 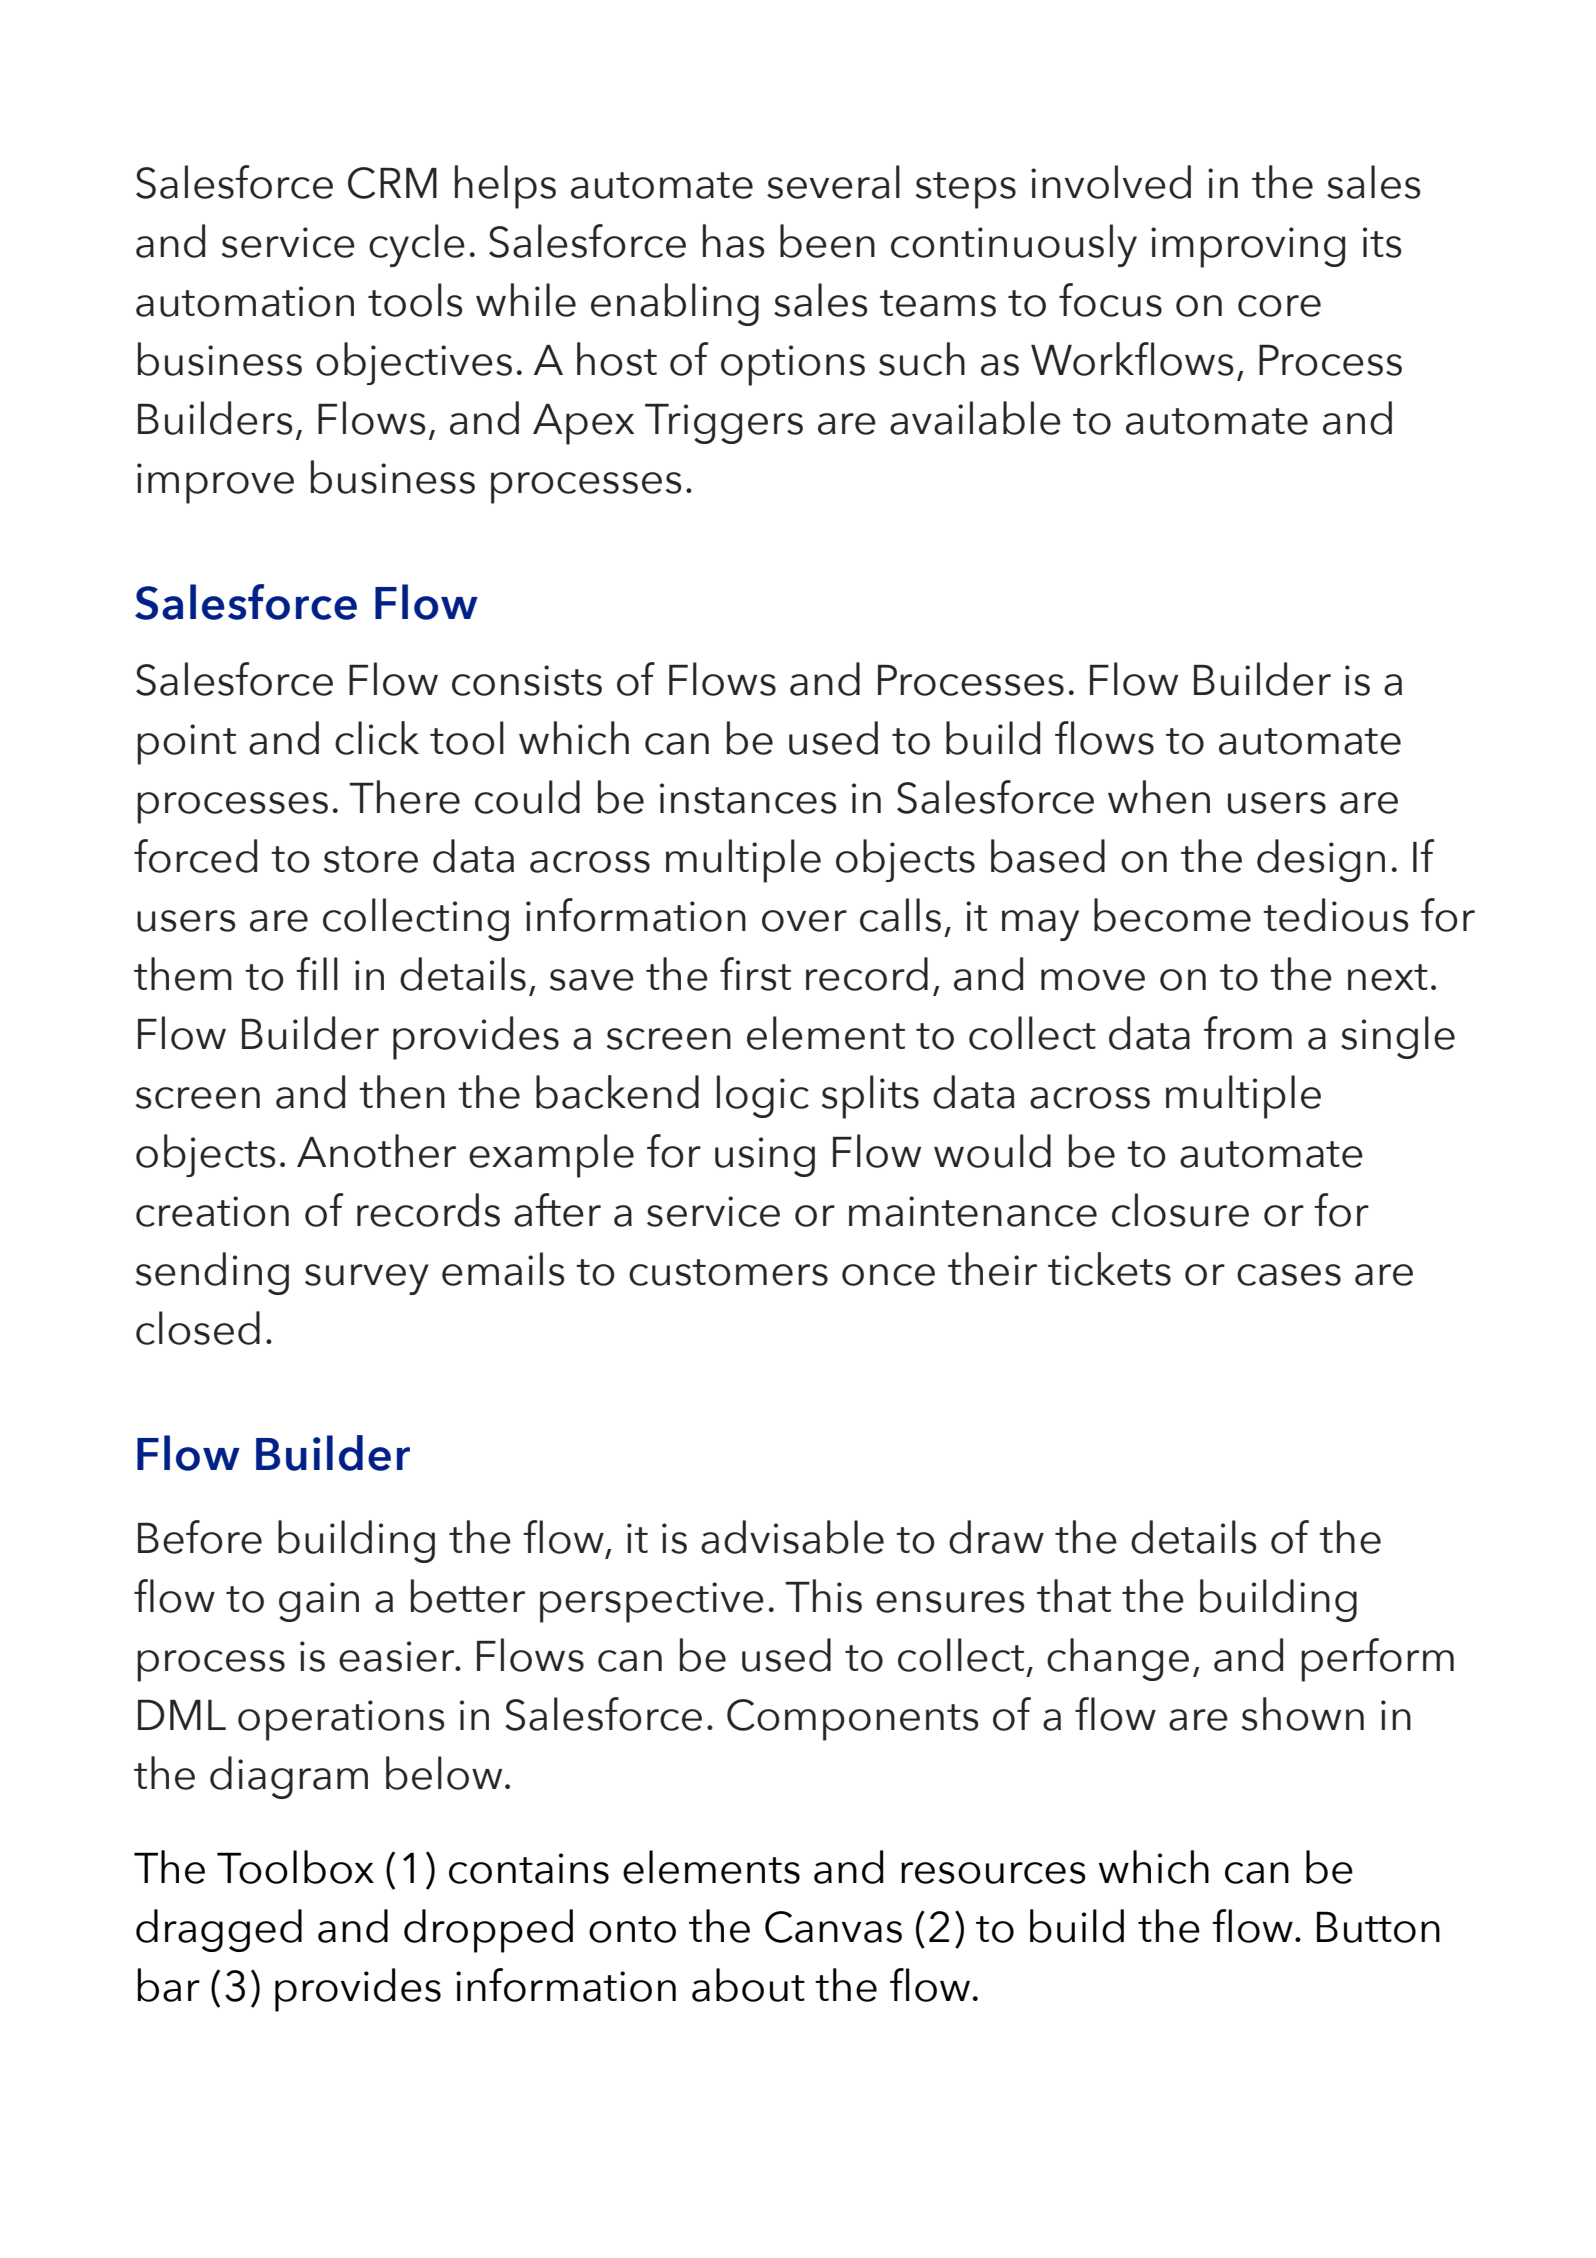 What do you see at coordinates (417, 245) in the screenshot?
I see `cycle` at bounding box center [417, 245].
